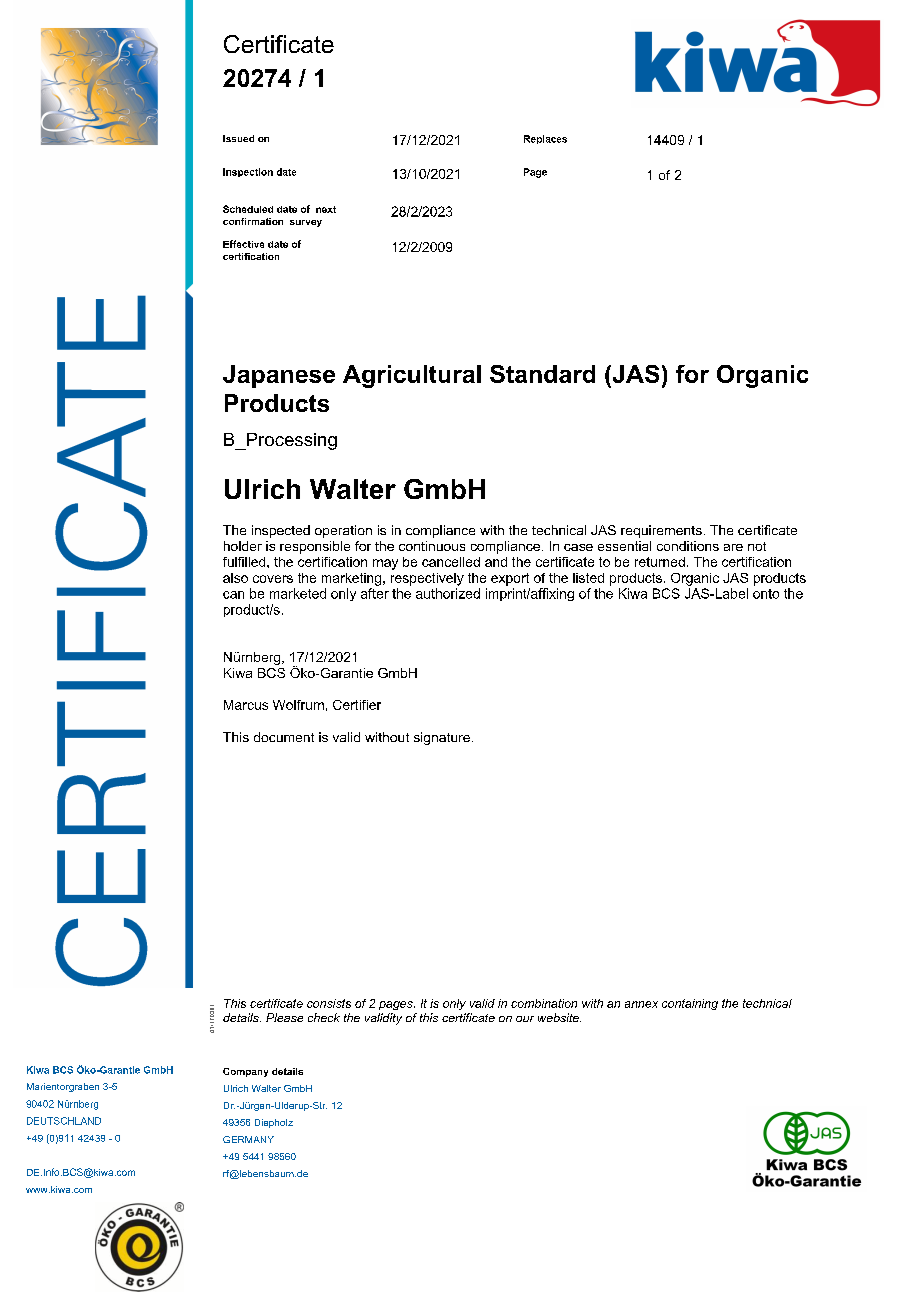 The width and height of the screenshot is (924, 1308). What do you see at coordinates (432, 546) in the screenshot?
I see `continuous` at bounding box center [432, 546].
